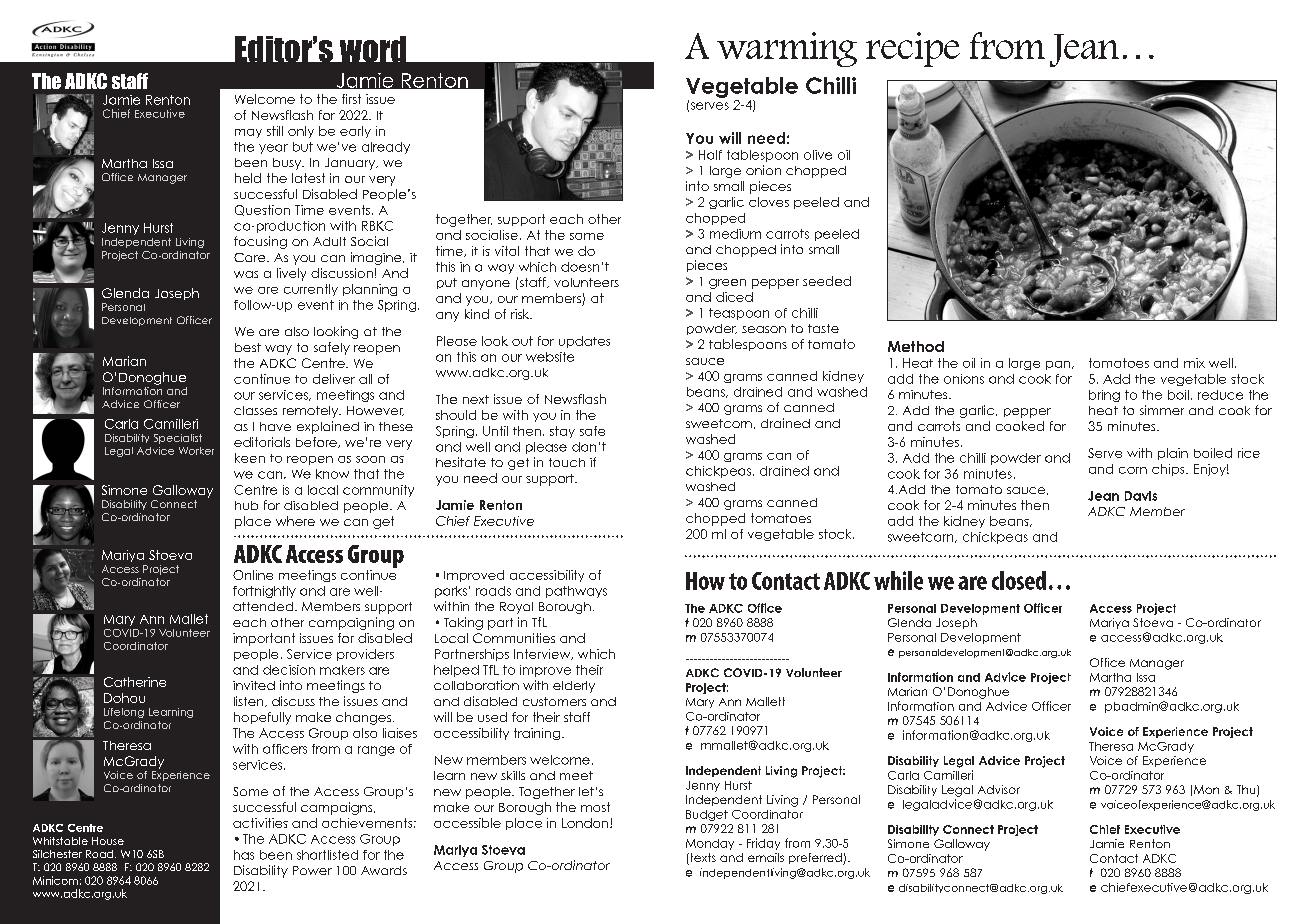 This screenshot has width=1308, height=924. I want to click on touch, so click(567, 462).
